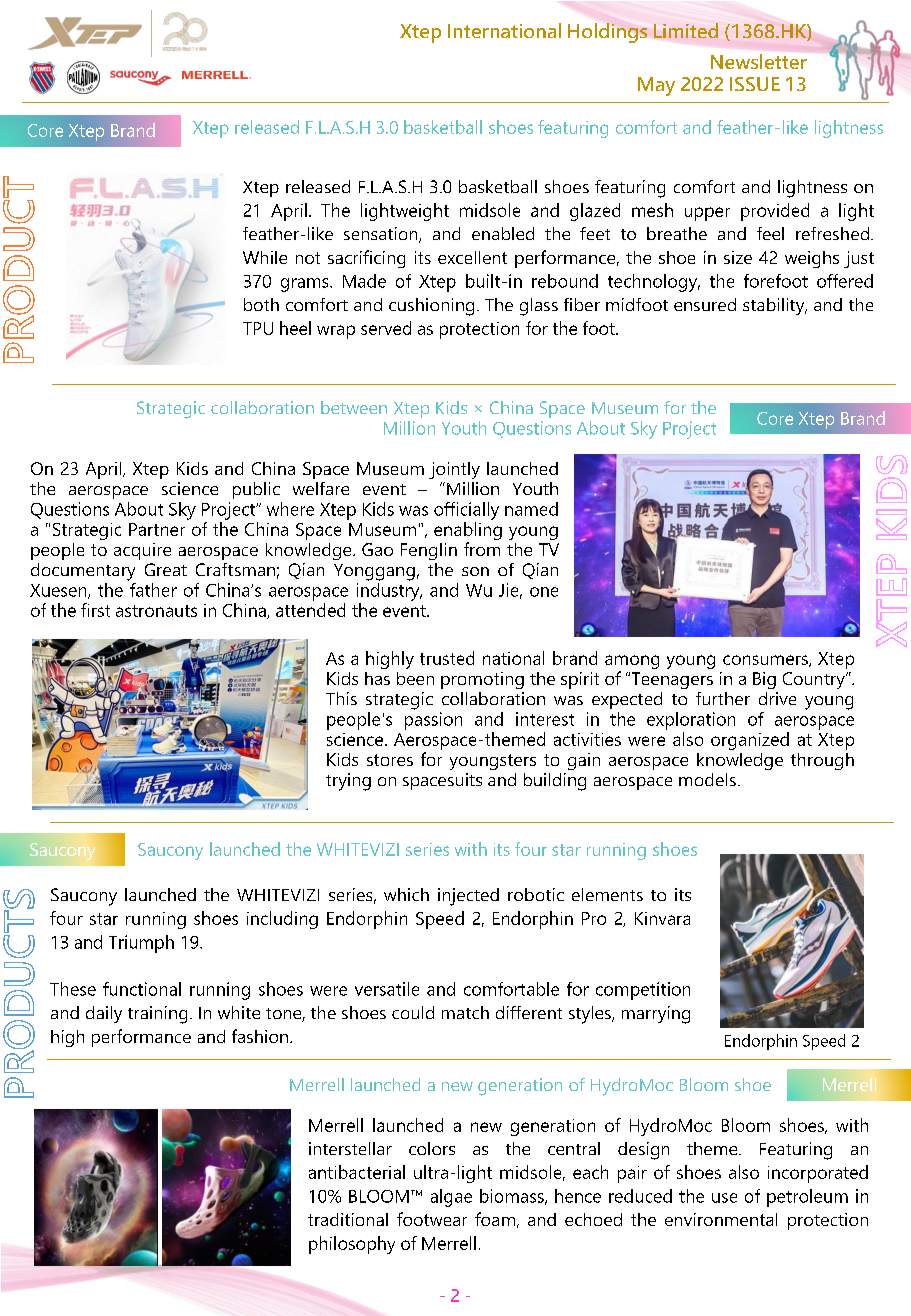 The image size is (911, 1316). Describe the element at coordinates (643, 991) in the screenshot. I see `competition` at that location.
